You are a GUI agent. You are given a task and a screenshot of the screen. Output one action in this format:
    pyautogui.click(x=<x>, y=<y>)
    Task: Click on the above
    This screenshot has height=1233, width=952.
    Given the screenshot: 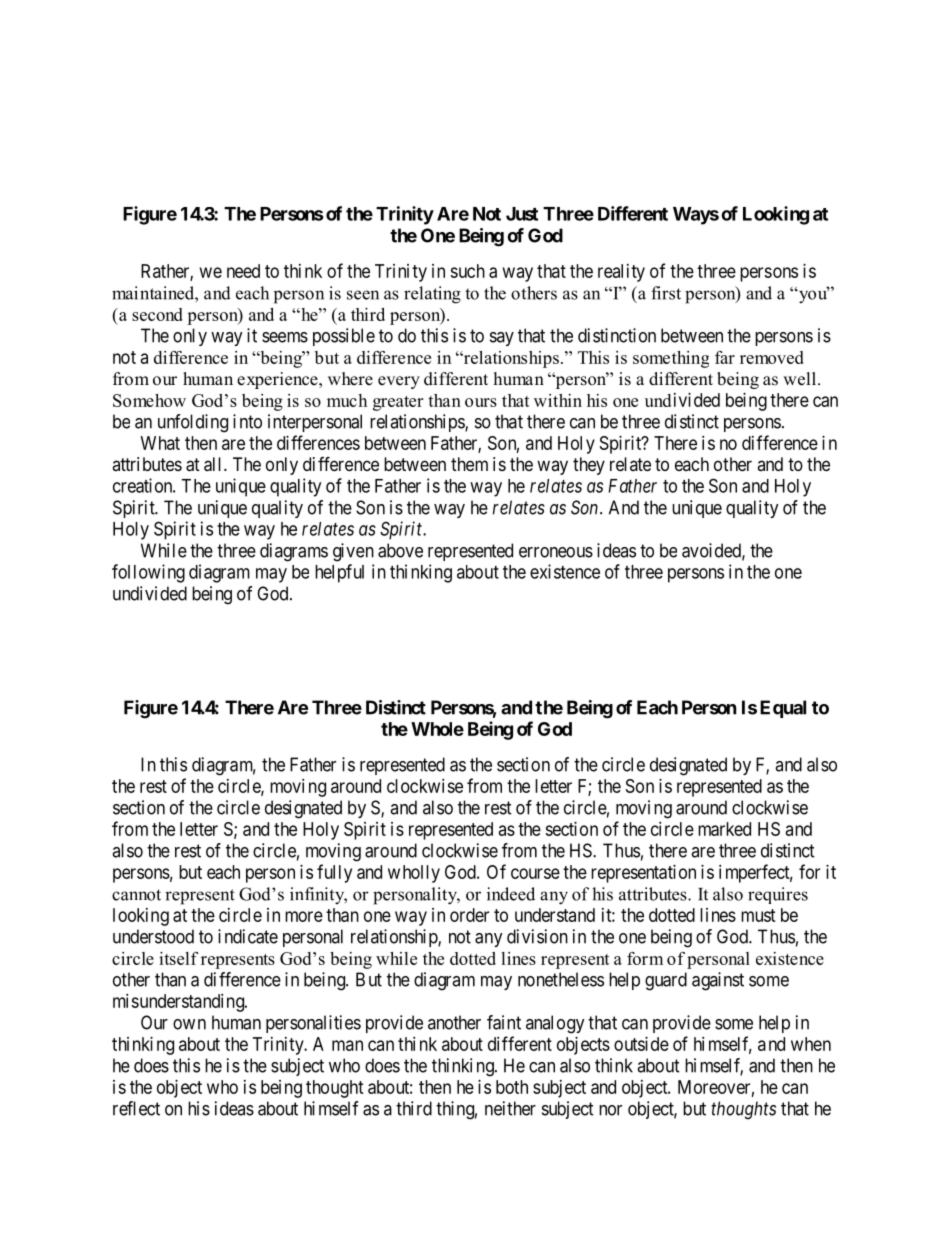 What is the action you would take?
    pyautogui.click(x=400, y=550)
